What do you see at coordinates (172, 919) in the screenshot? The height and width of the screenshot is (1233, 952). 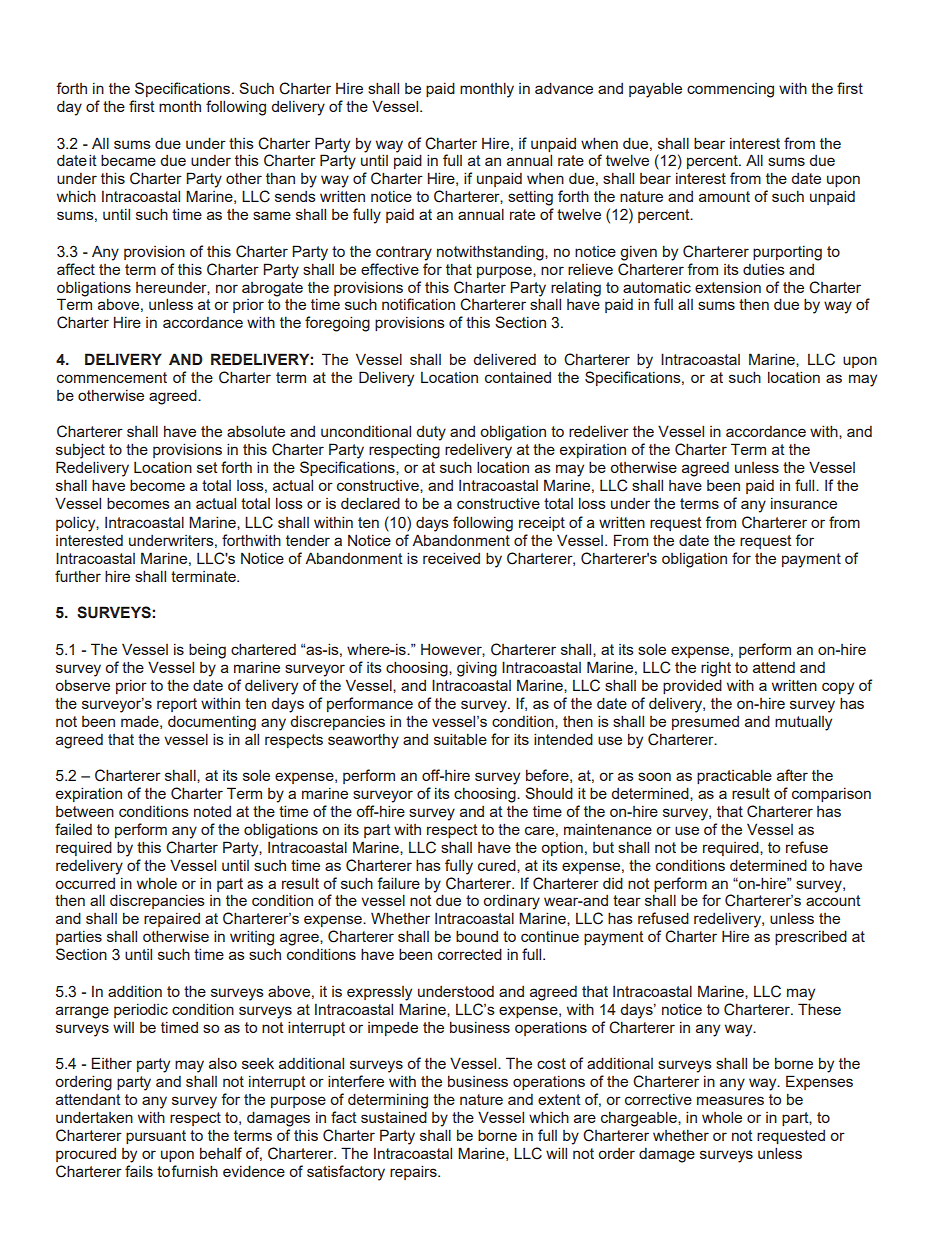 I see `repaired` at bounding box center [172, 919].
